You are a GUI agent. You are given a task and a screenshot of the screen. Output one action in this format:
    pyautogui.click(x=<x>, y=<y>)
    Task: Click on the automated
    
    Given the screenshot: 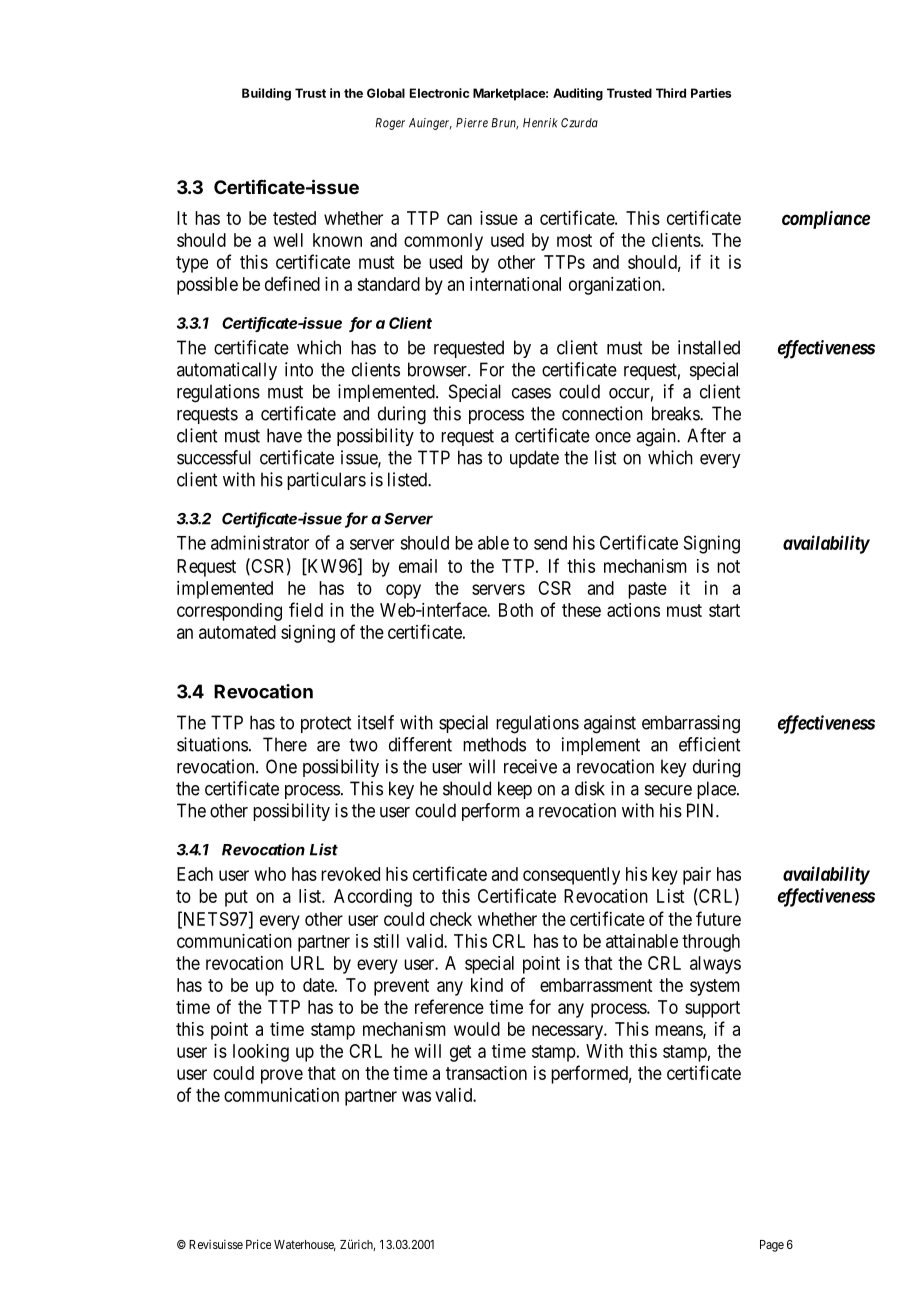 What is the action you would take?
    pyautogui.click(x=237, y=632)
